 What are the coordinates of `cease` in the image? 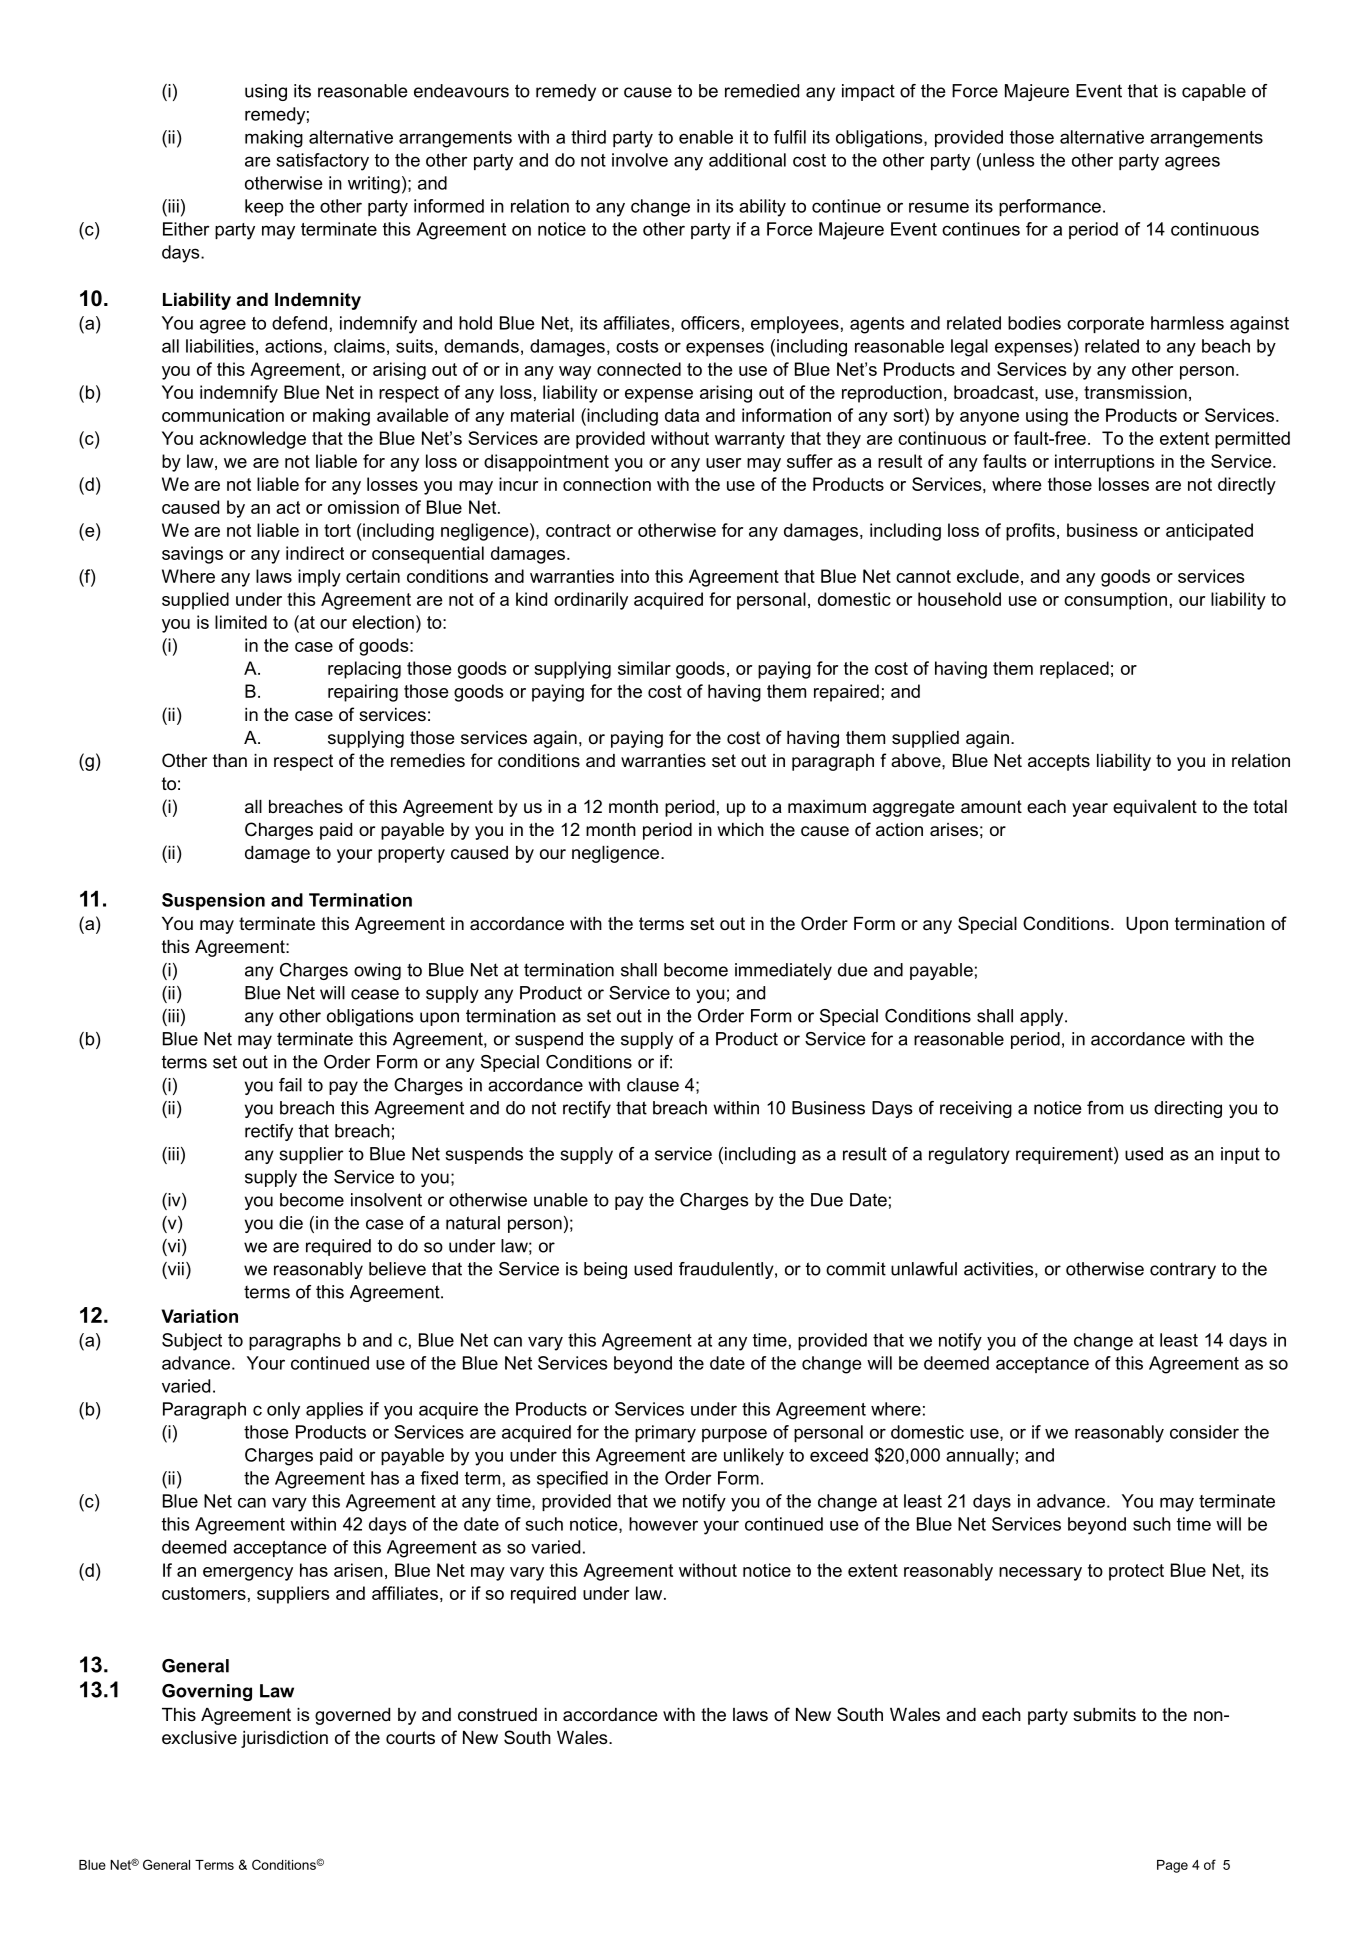 It's located at (375, 994).
